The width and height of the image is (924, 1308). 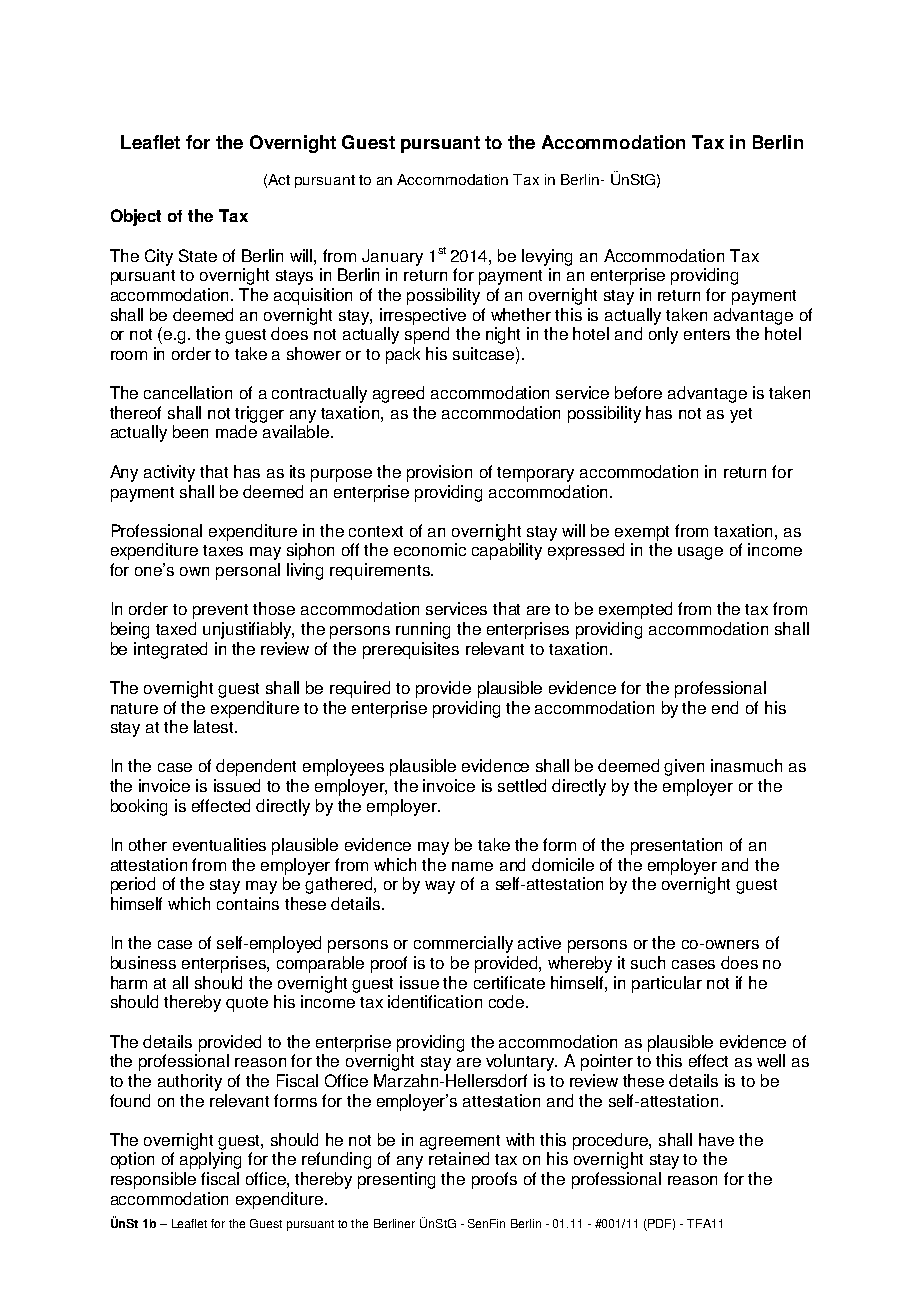 What do you see at coordinates (411, 650) in the image?
I see `prerequisites` at bounding box center [411, 650].
